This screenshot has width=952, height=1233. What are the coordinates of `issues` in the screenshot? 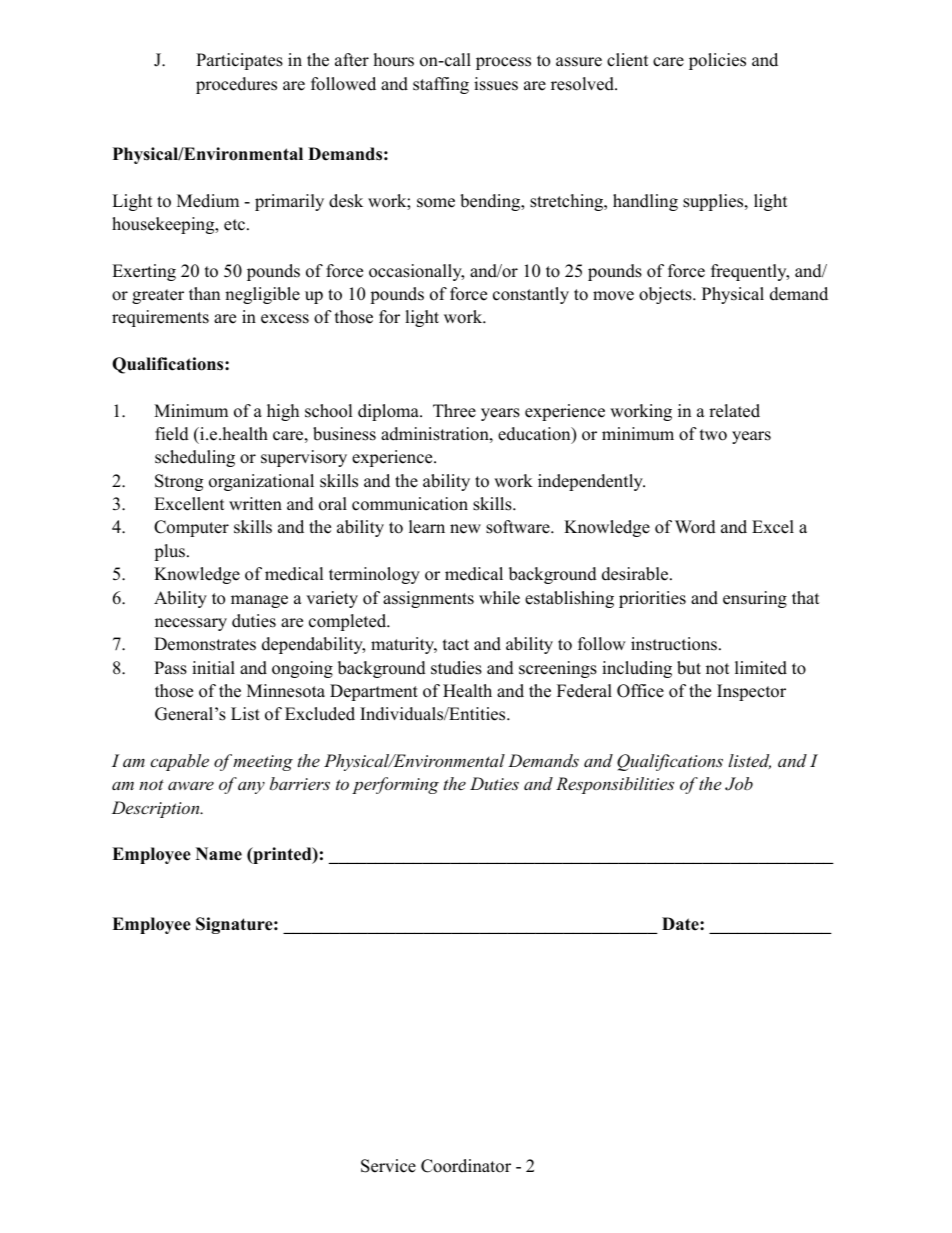 It's located at (496, 84).
